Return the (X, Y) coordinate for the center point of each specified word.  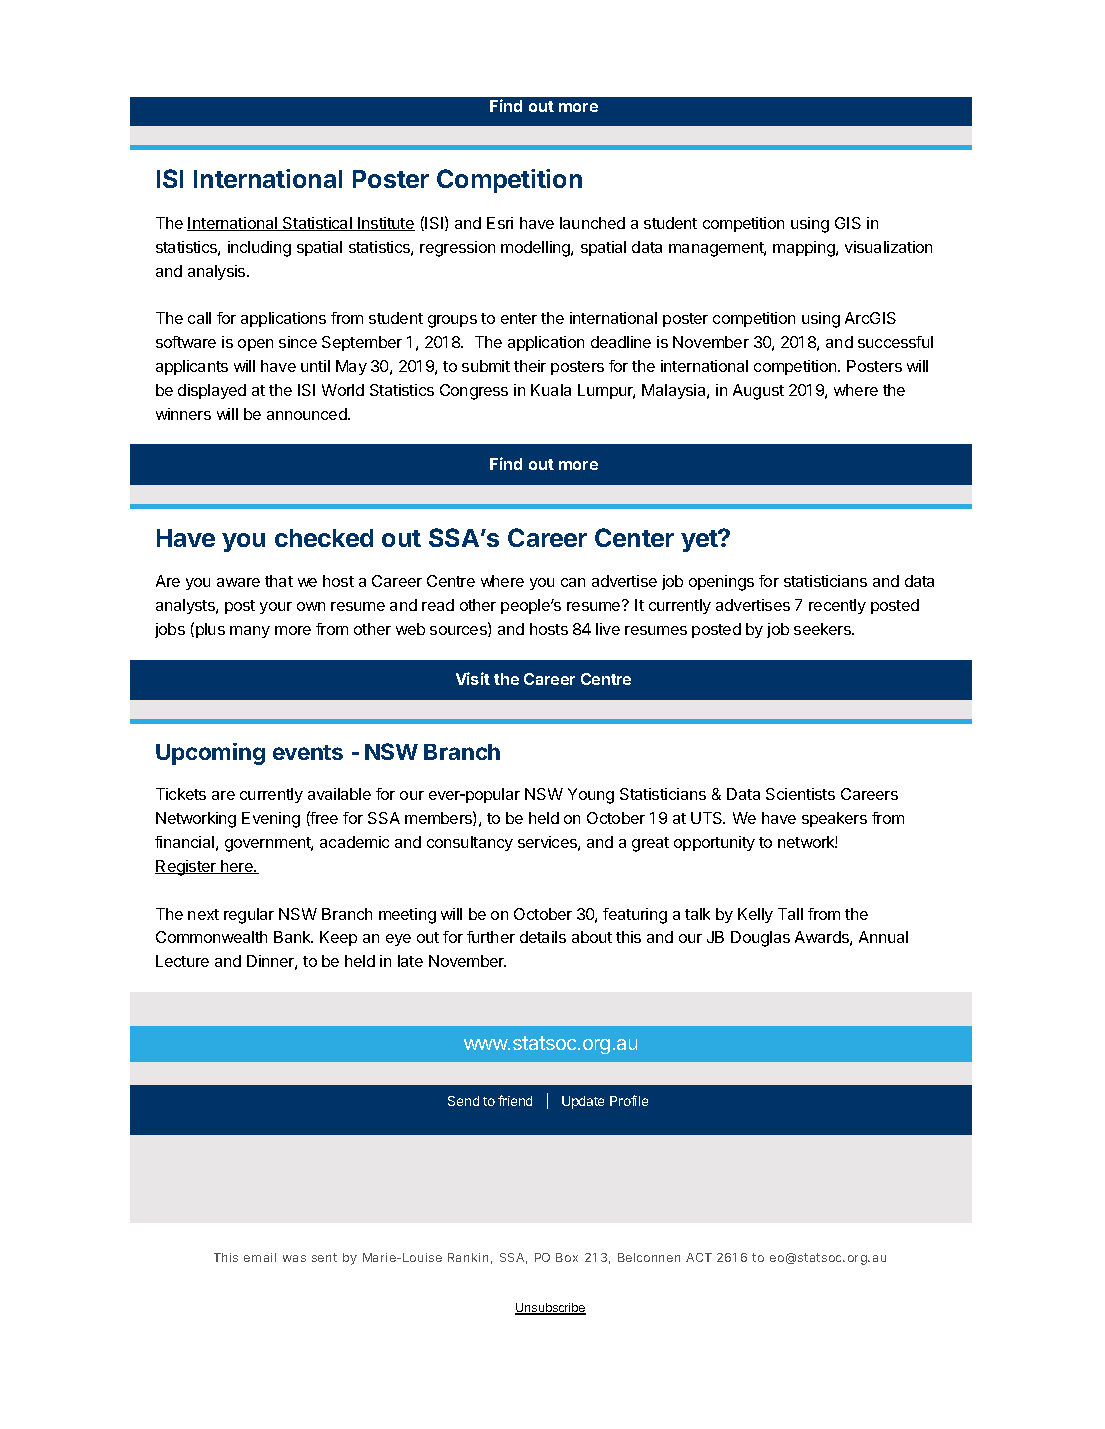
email (260, 1257)
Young (591, 796)
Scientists (800, 794)
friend (515, 1100)
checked (324, 538)
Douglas (760, 939)
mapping (805, 249)
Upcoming (210, 754)
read (438, 605)
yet (700, 541)
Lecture (182, 961)
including (259, 249)
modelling (536, 249)
